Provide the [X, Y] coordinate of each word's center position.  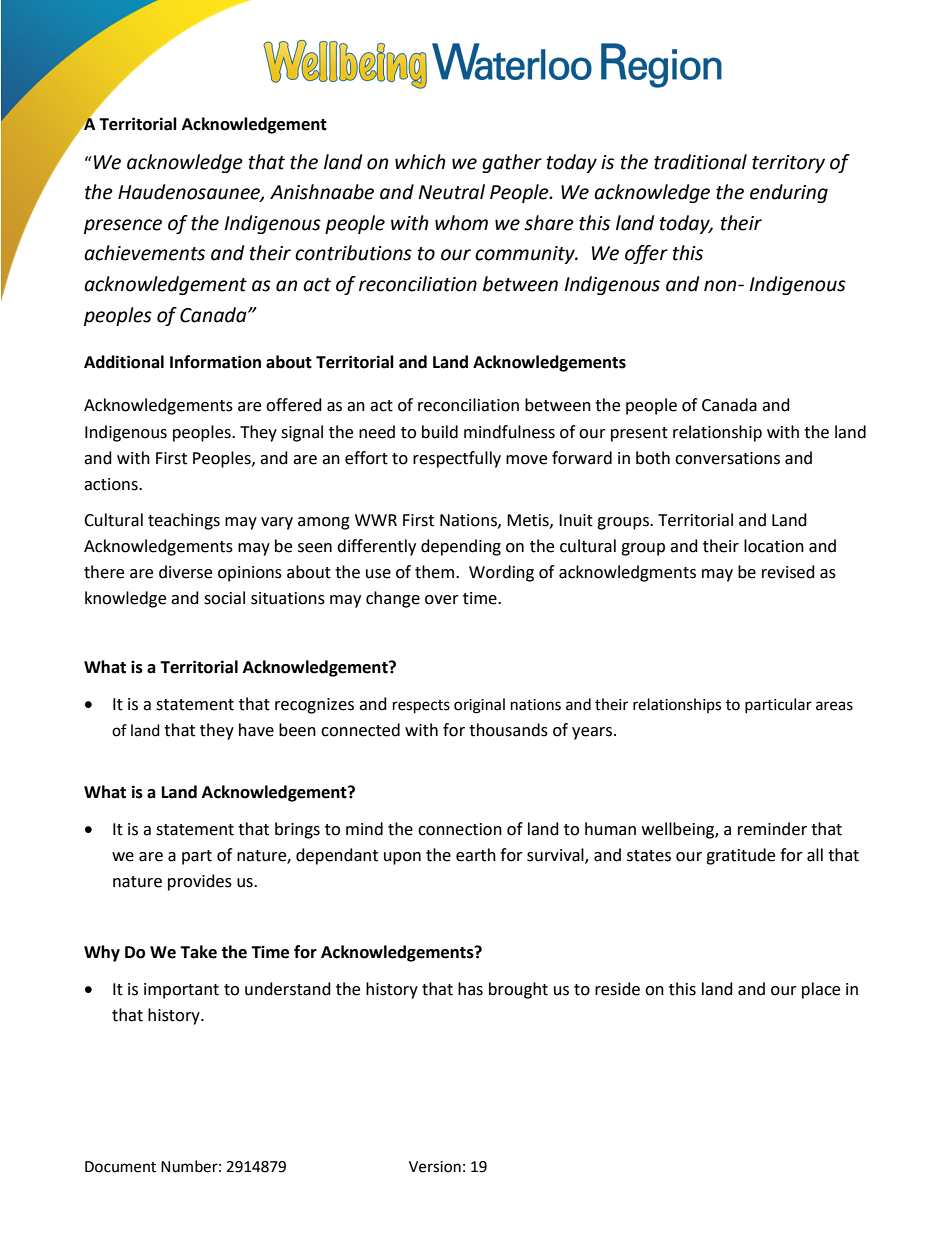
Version [435, 1167]
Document [120, 1167]
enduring [789, 193]
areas [834, 706]
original [479, 706]
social [224, 598]
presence [123, 226]
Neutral [452, 192]
